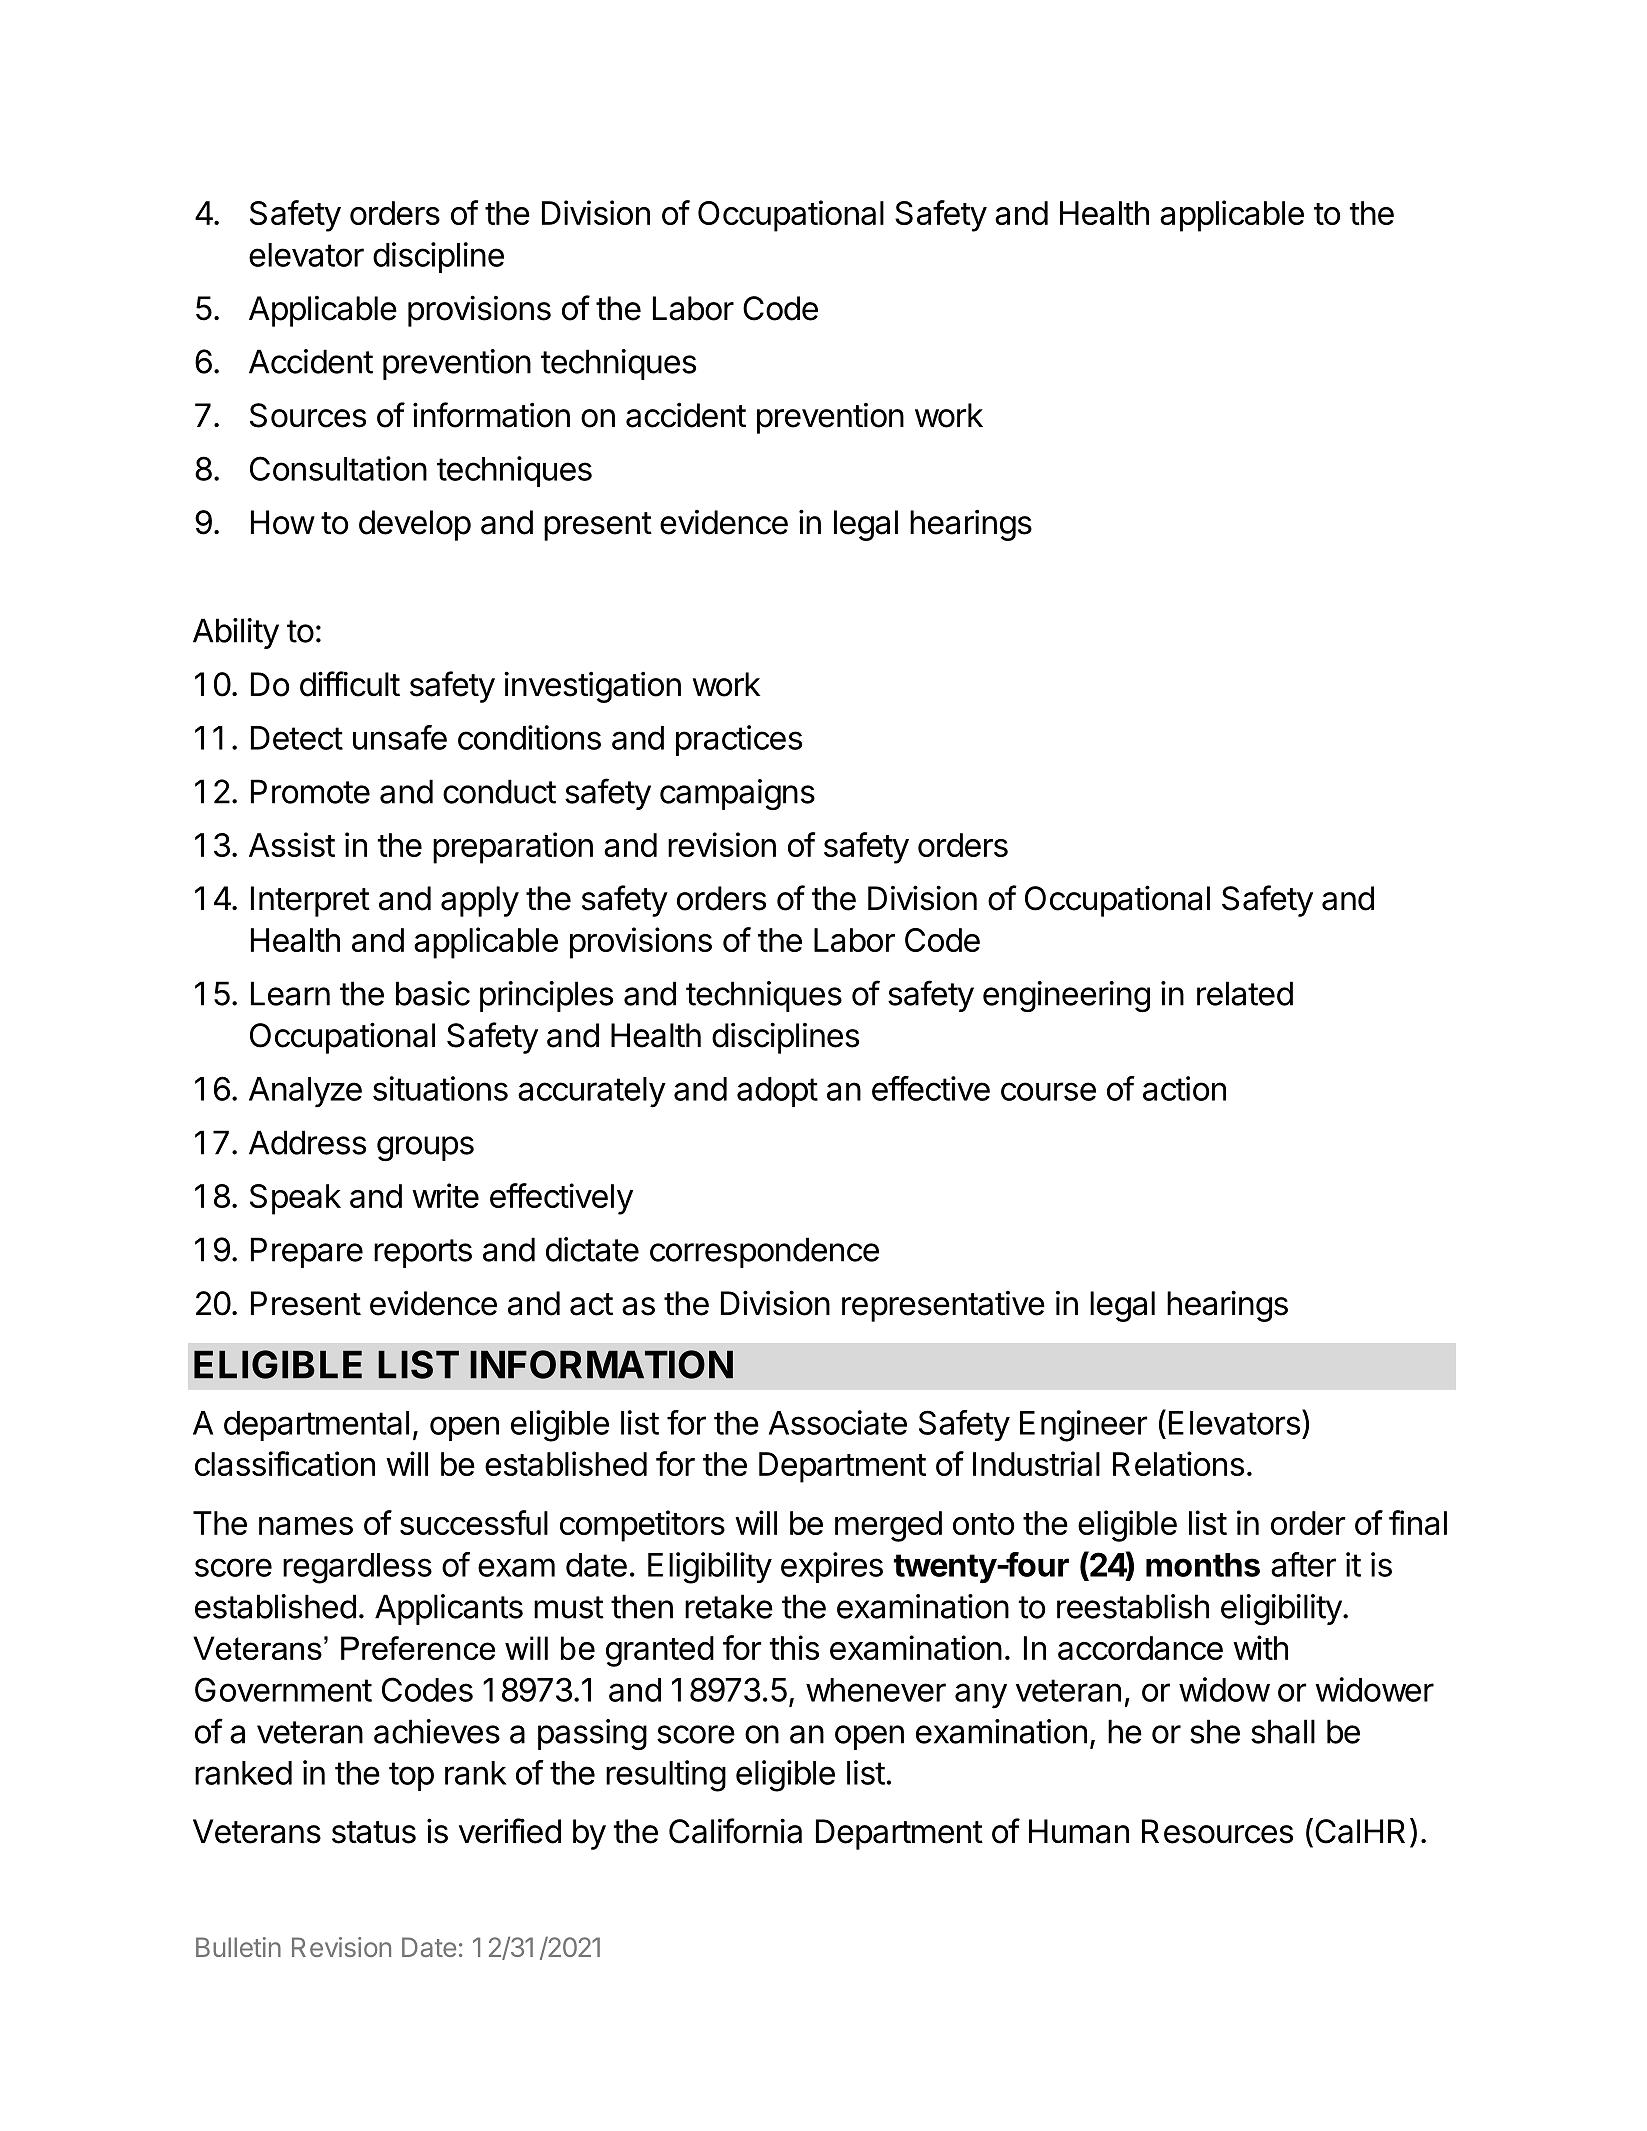 The height and width of the screenshot is (2131, 1647). Describe the element at coordinates (310, 791) in the screenshot. I see `Promote` at that location.
